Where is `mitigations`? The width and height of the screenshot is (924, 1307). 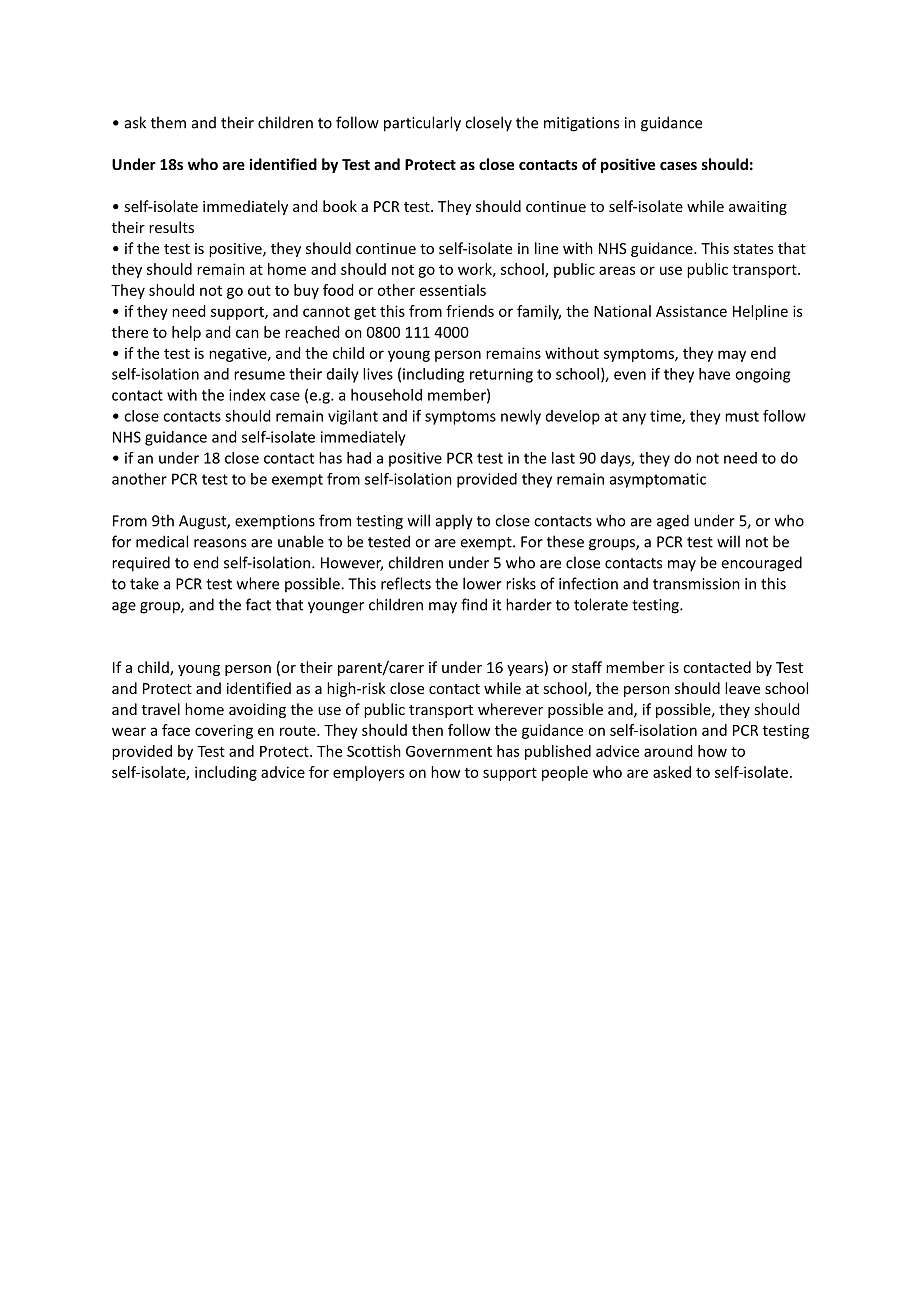
mitigations is located at coordinates (581, 124).
